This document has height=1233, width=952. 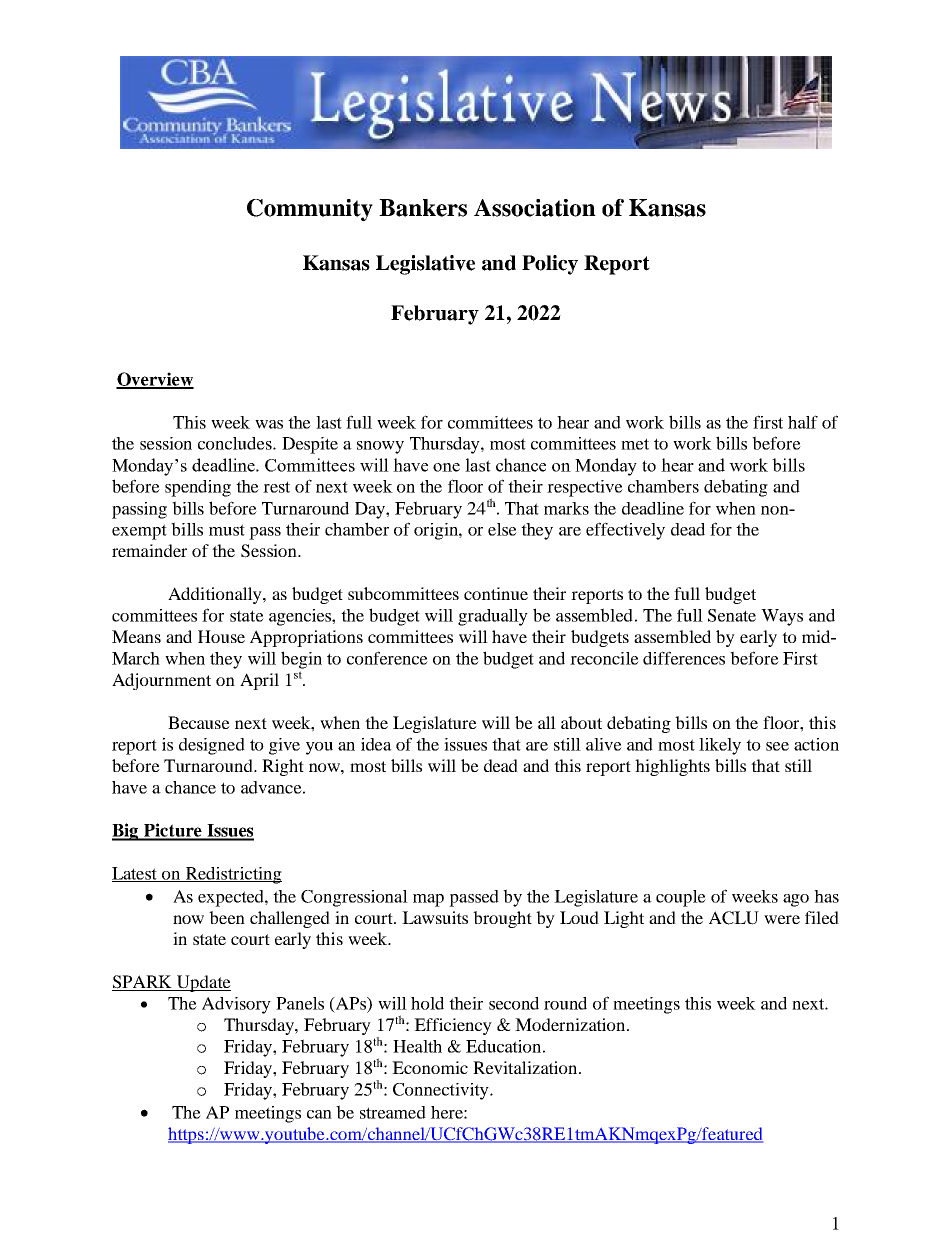 I want to click on Policy, so click(x=550, y=265).
